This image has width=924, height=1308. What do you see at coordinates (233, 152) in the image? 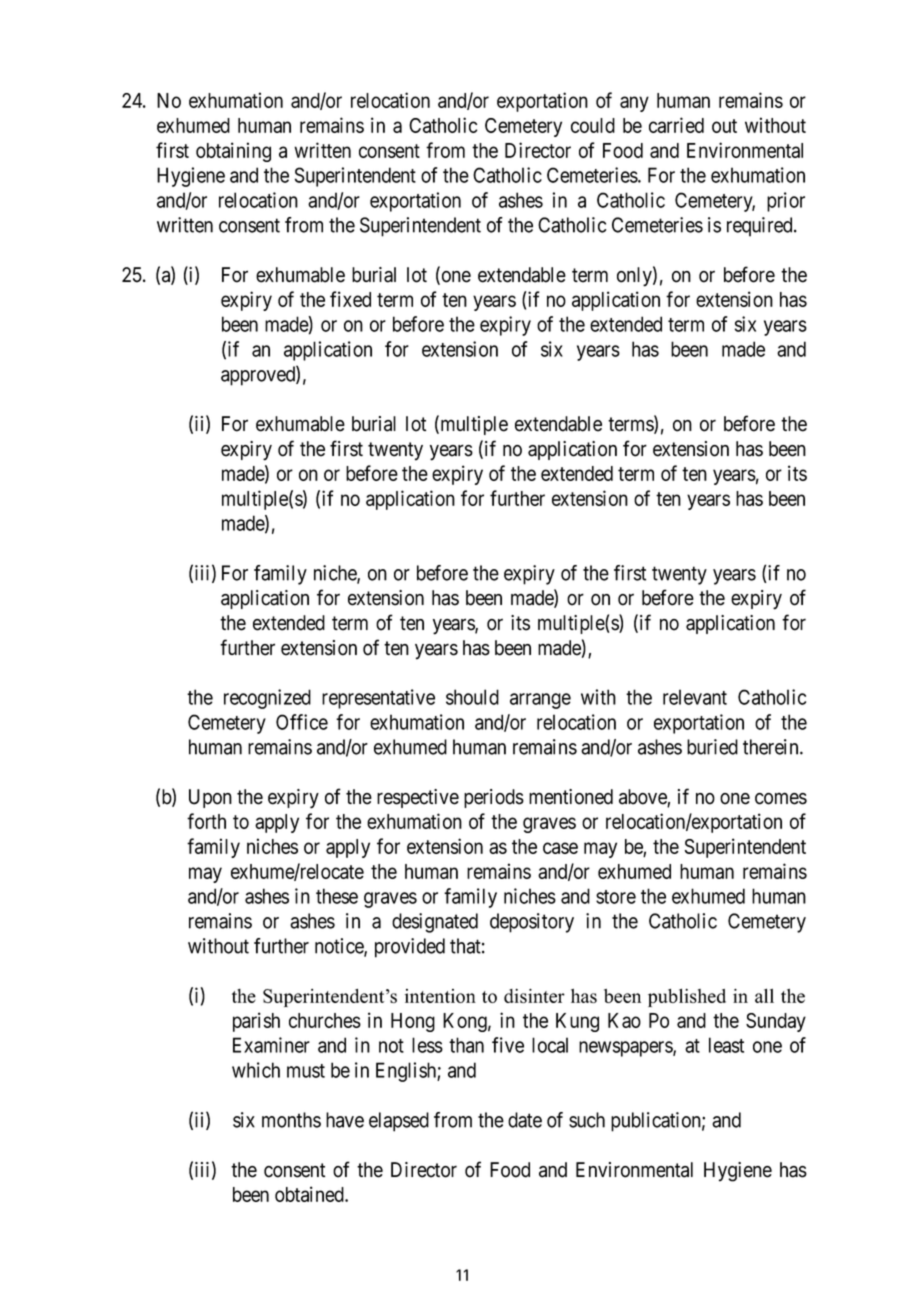
I see `obtaining` at bounding box center [233, 152].
